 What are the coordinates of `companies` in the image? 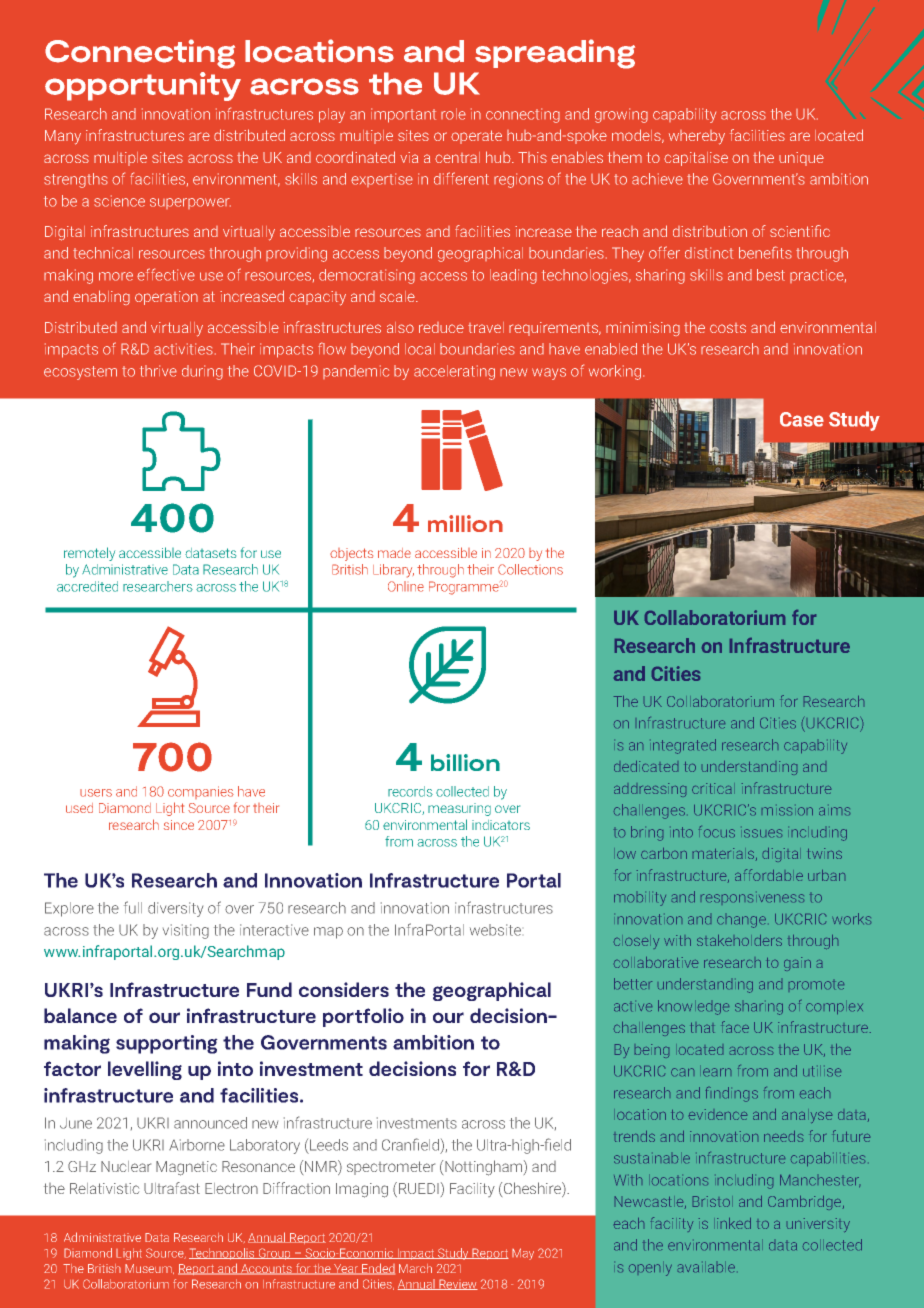 It's located at (201, 792).
